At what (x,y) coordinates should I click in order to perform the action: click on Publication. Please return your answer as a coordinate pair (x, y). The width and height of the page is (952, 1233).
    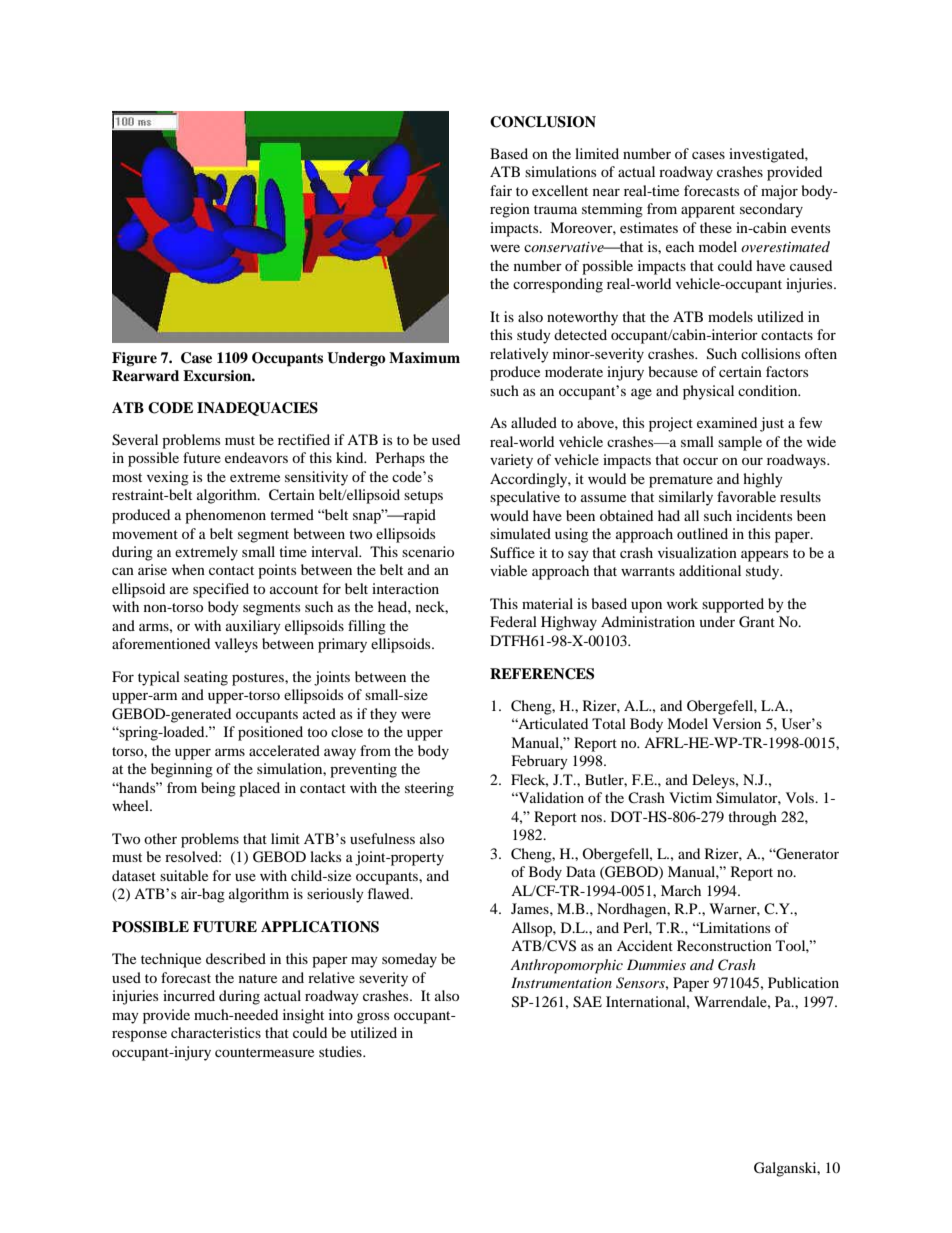
    Looking at the image, I should click on (803, 982).
